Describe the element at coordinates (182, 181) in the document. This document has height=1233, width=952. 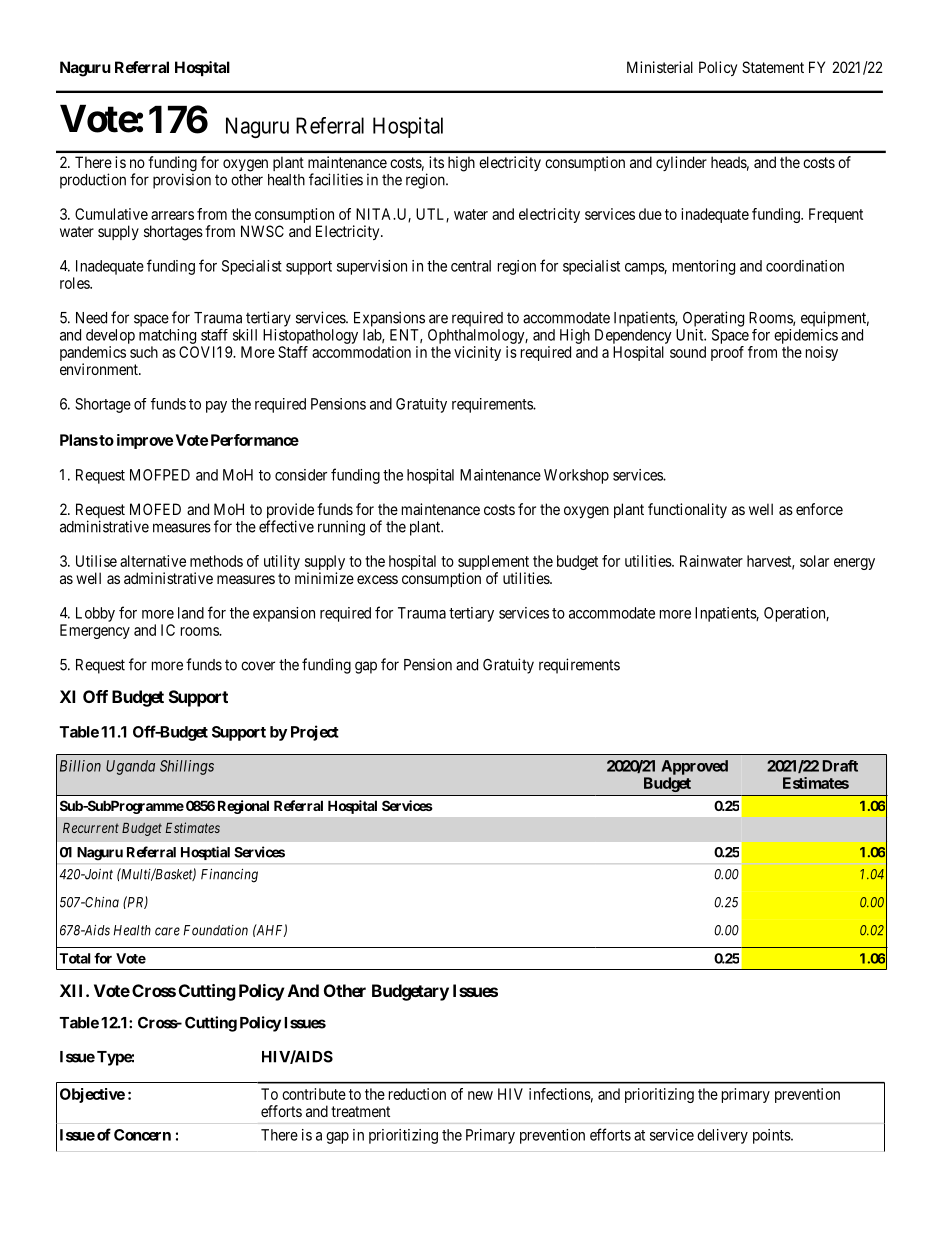
I see `provision` at that location.
